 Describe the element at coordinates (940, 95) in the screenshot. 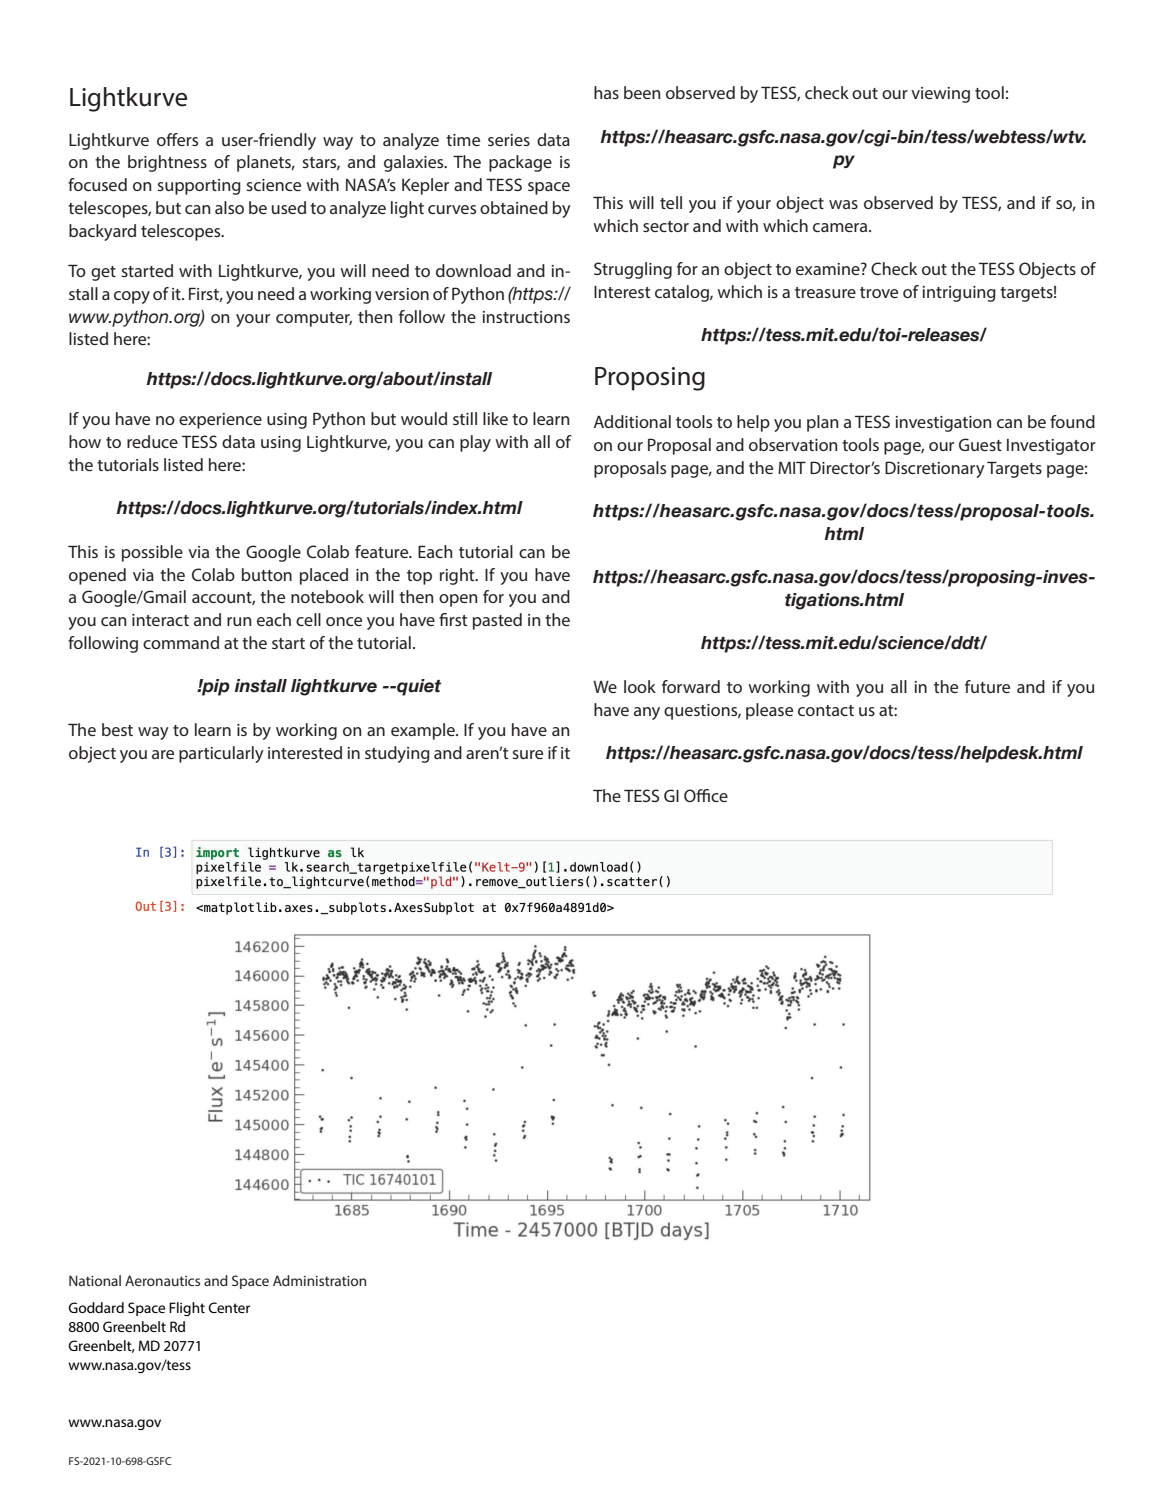

I see `viewing` at that location.
